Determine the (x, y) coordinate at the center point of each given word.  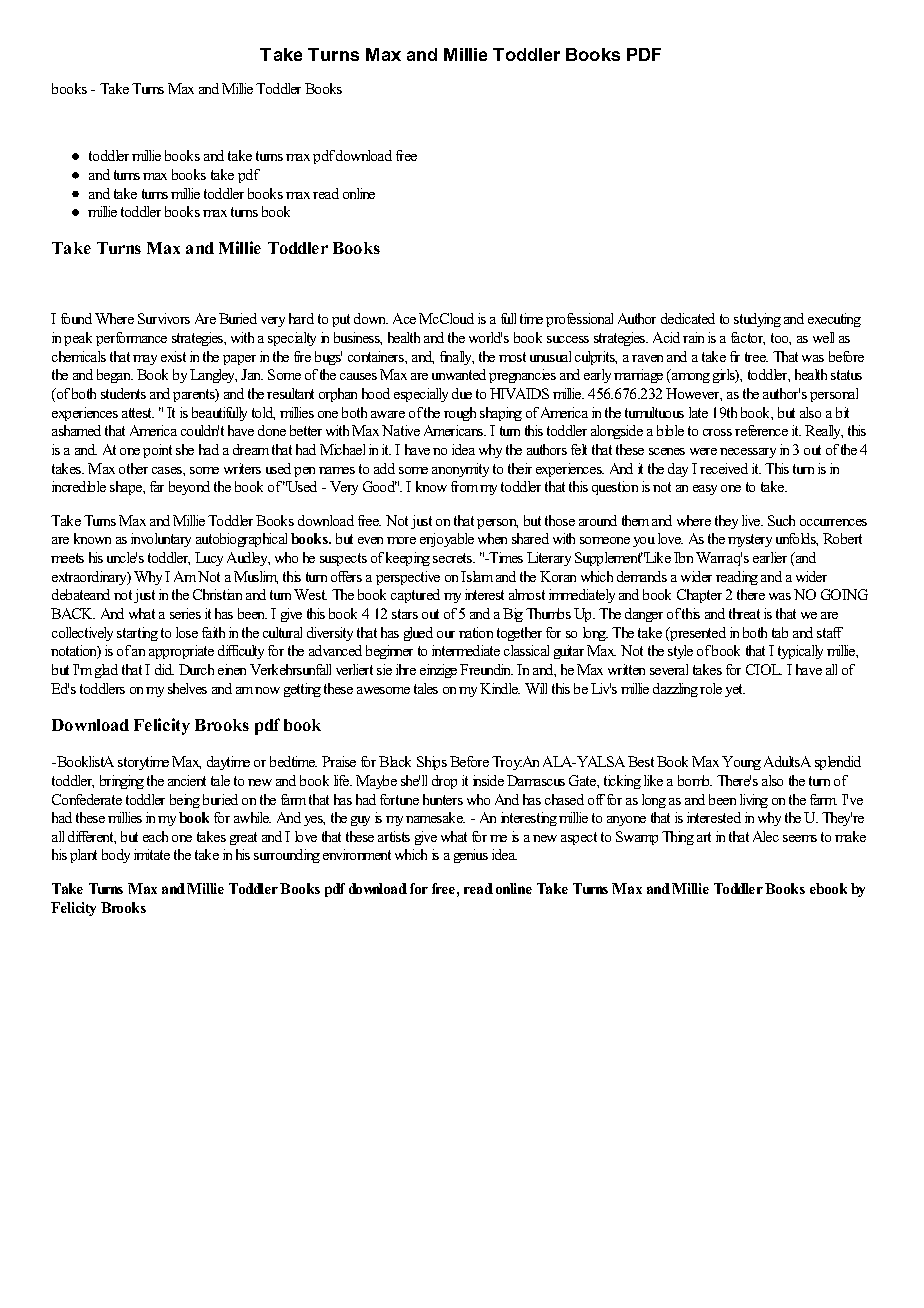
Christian (217, 594)
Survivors (164, 318)
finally (457, 358)
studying (757, 320)
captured (415, 596)
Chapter (699, 596)
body (116, 856)
